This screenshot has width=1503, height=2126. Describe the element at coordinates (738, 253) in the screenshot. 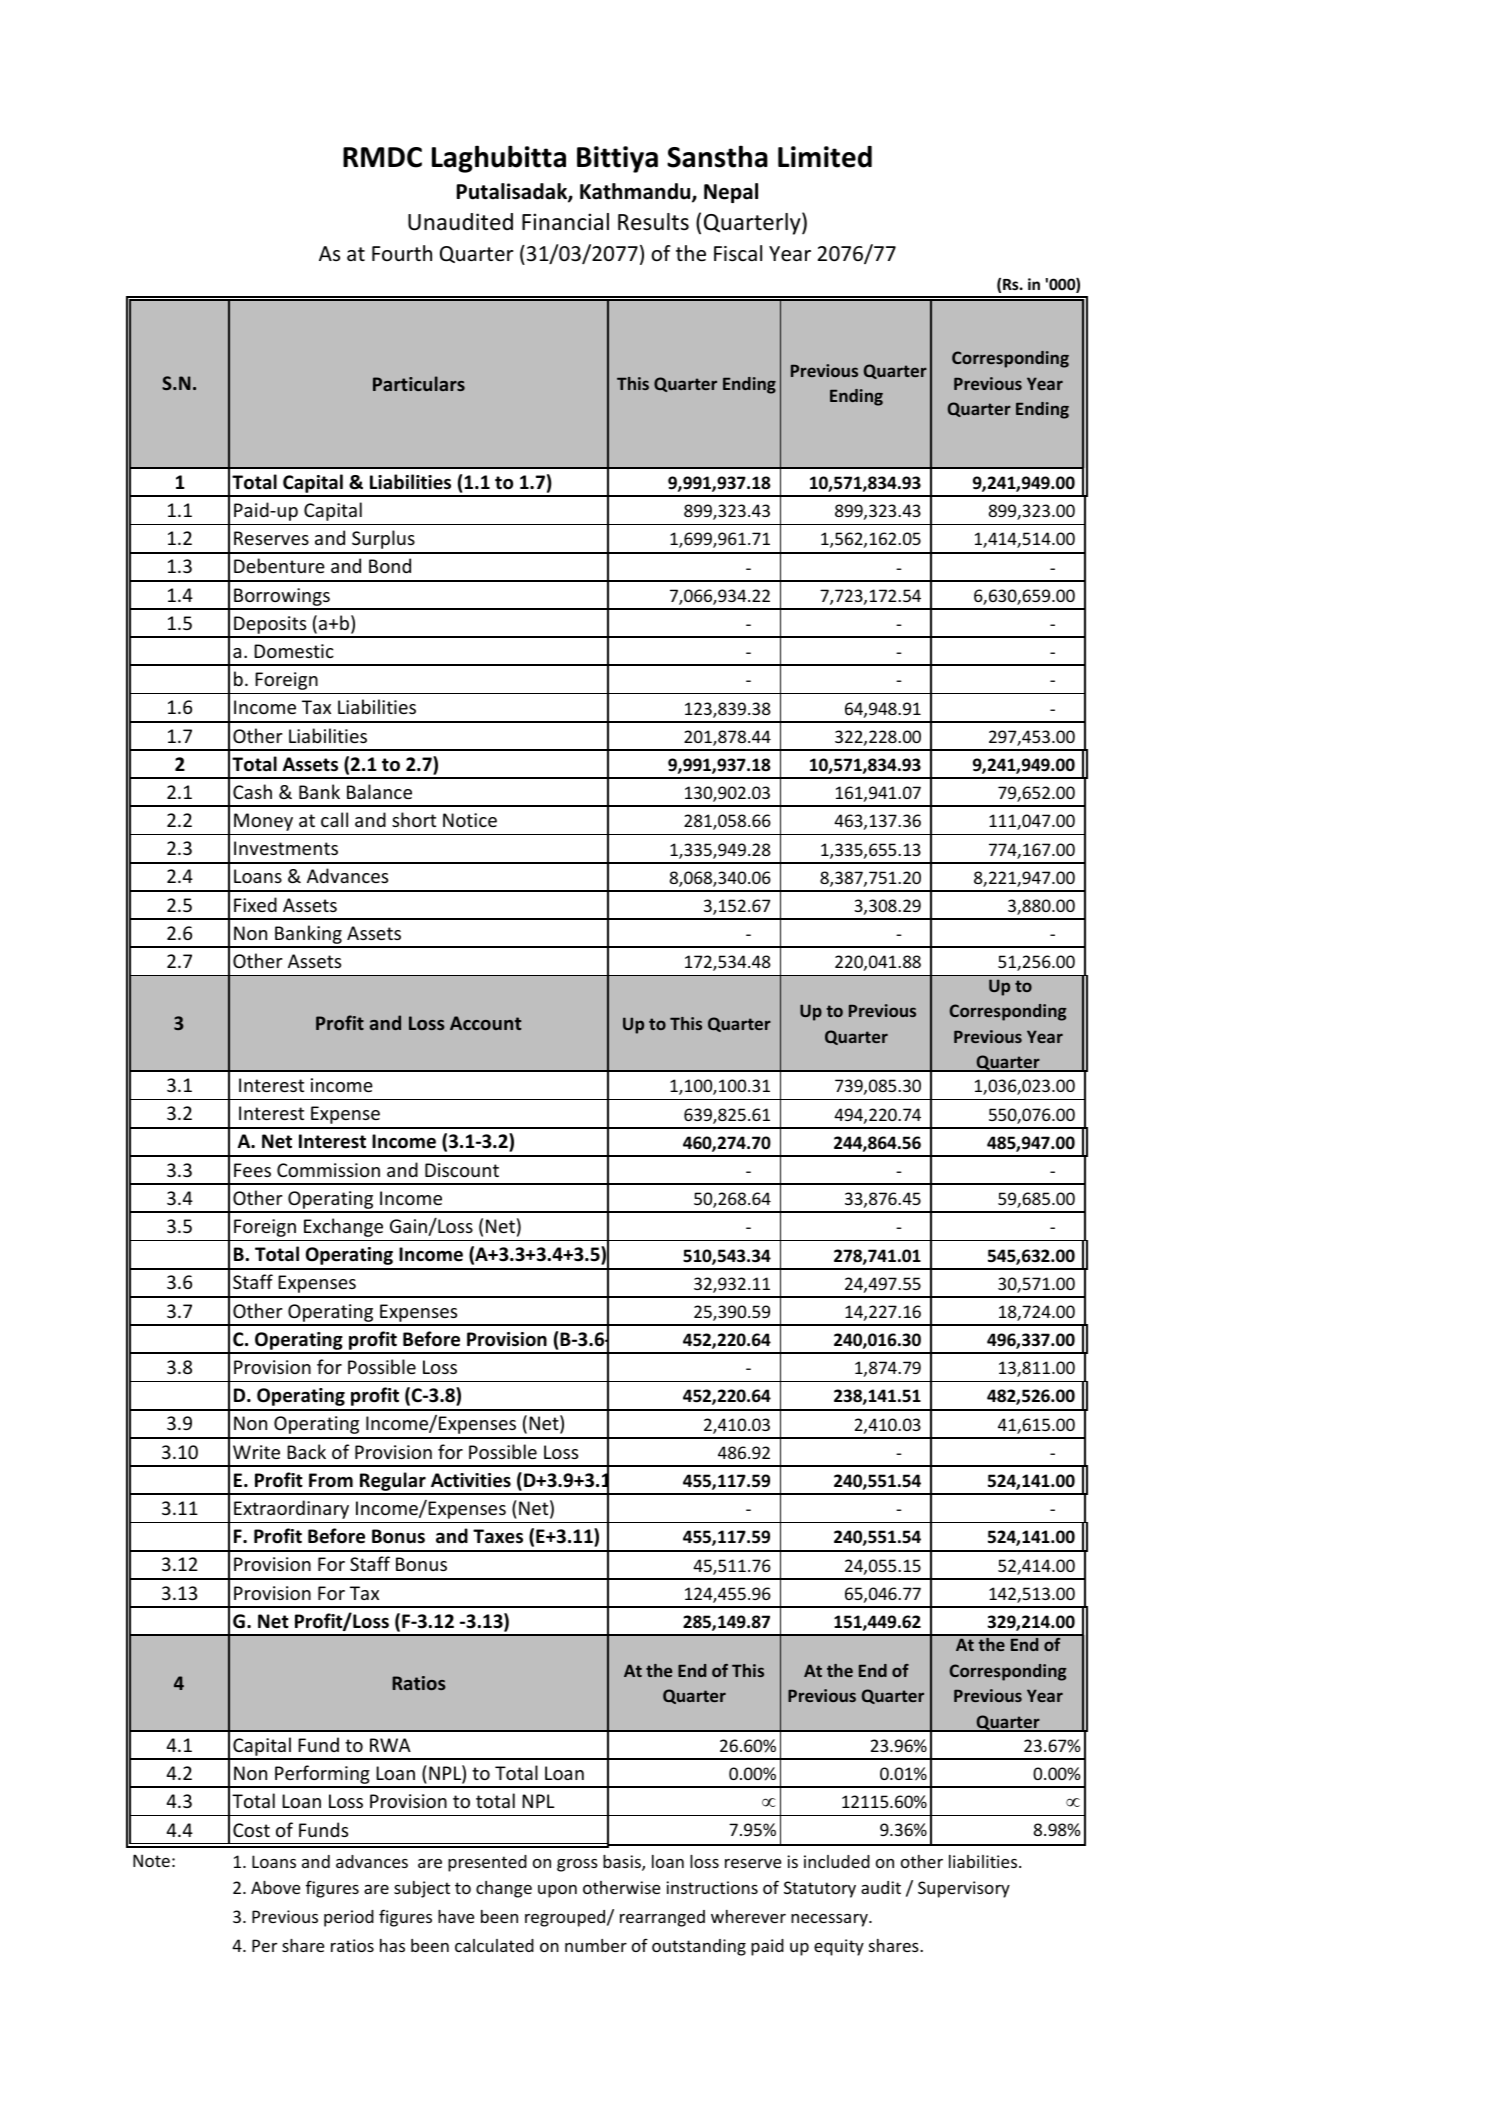

I see `Fiscal` at that location.
